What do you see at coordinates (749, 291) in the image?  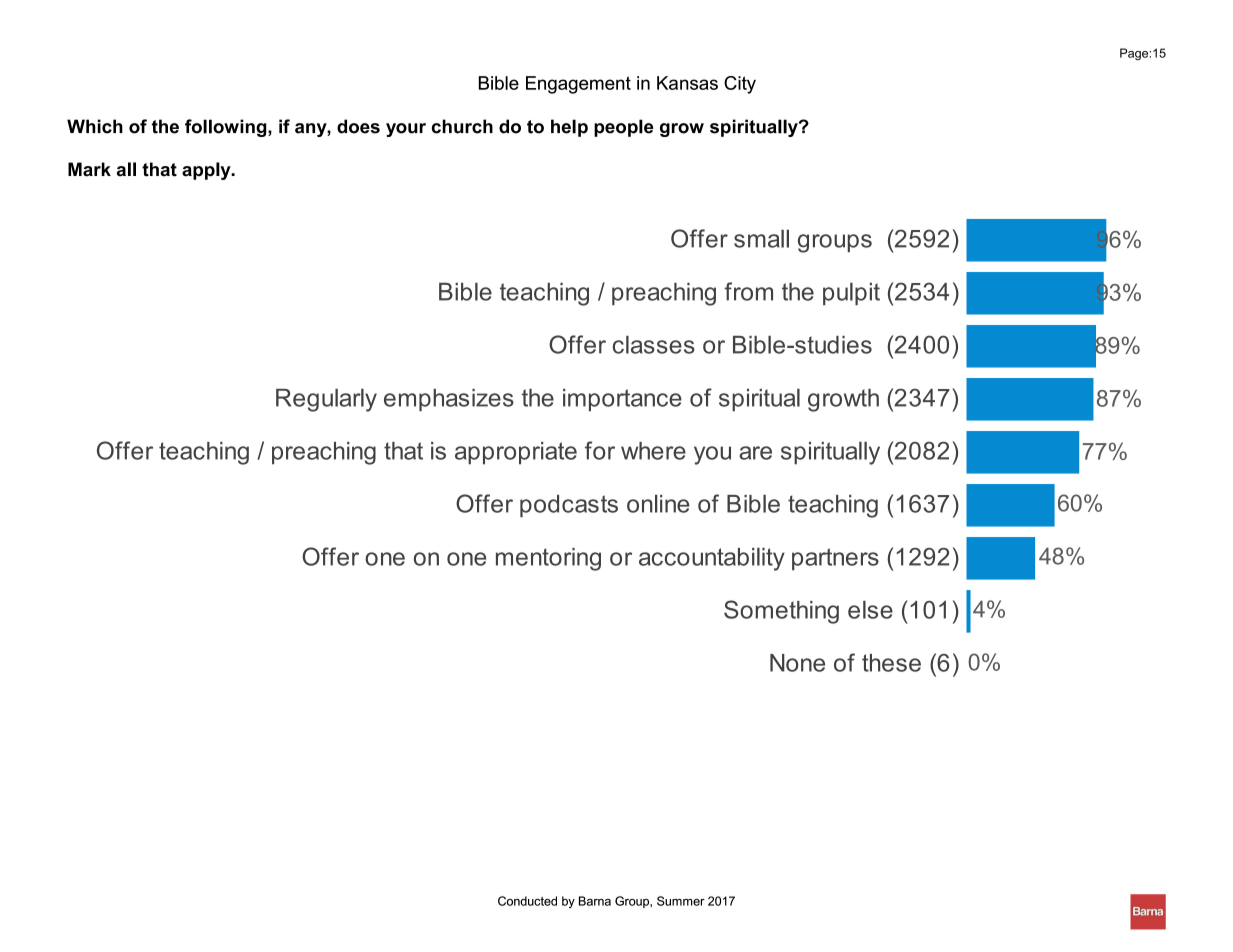 I see `from` at bounding box center [749, 291].
